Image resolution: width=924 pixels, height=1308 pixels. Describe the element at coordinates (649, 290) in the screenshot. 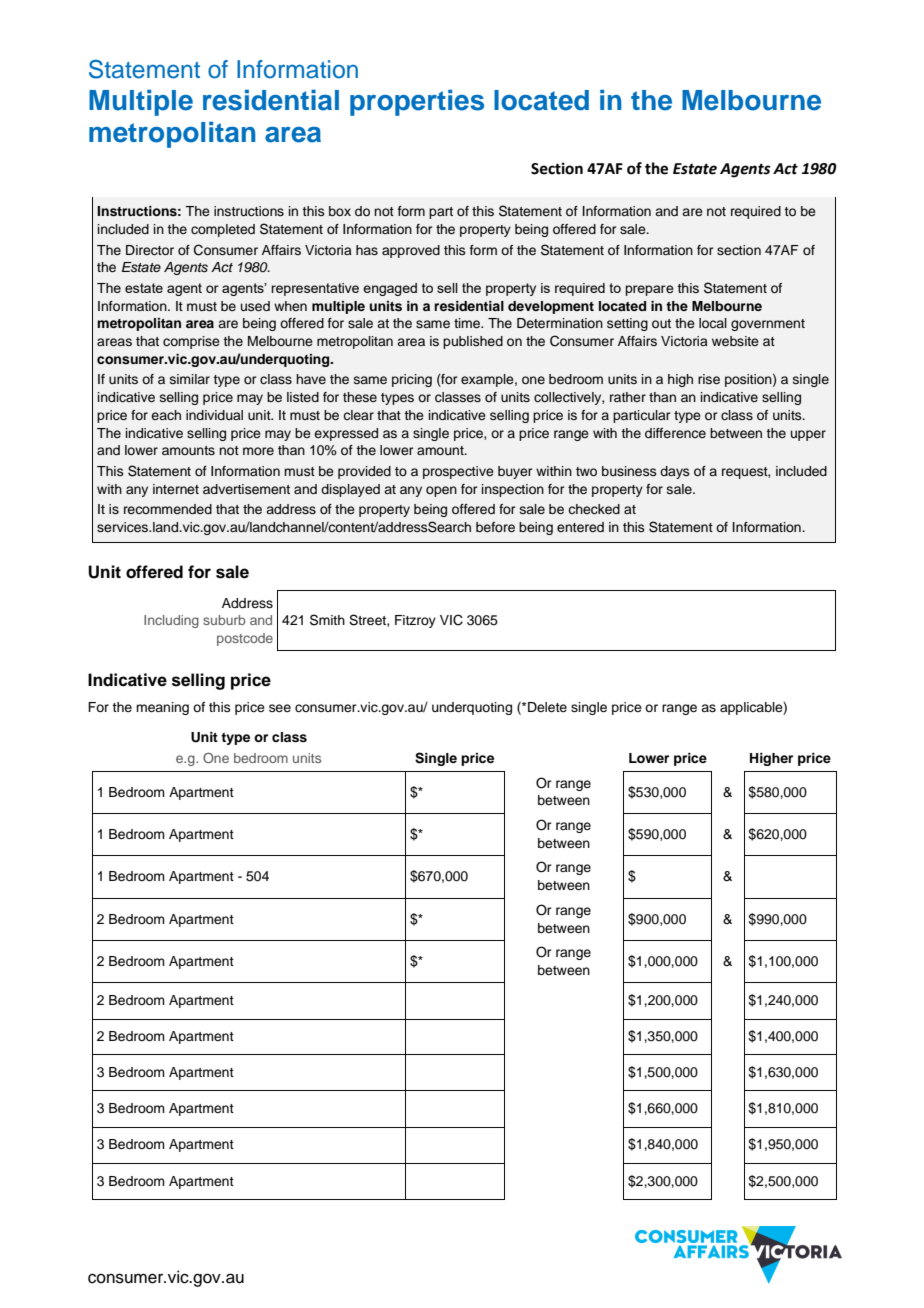

I see `prepare` at that location.
